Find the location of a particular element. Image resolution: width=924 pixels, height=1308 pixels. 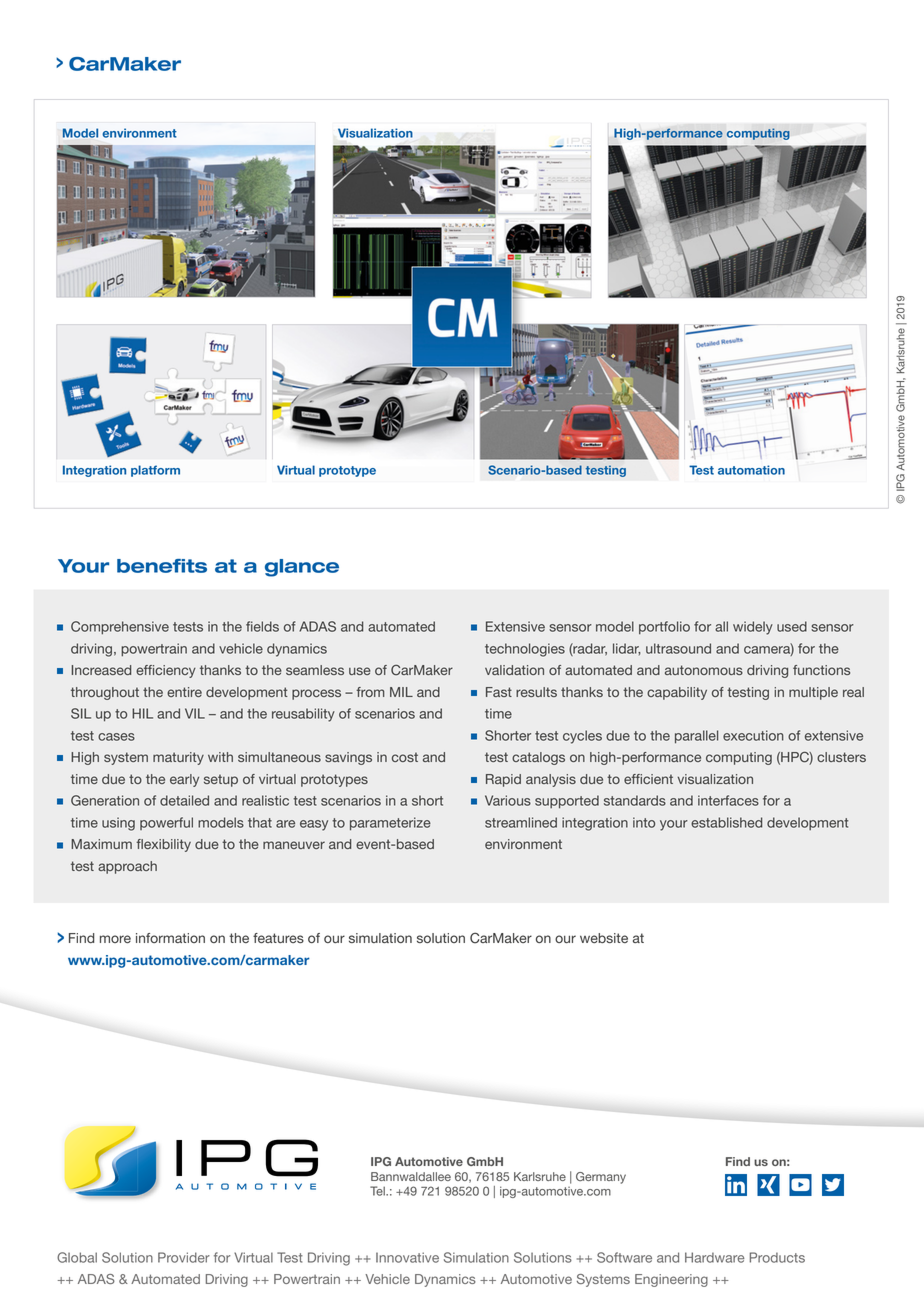

Provider is located at coordinates (184, 1257).
